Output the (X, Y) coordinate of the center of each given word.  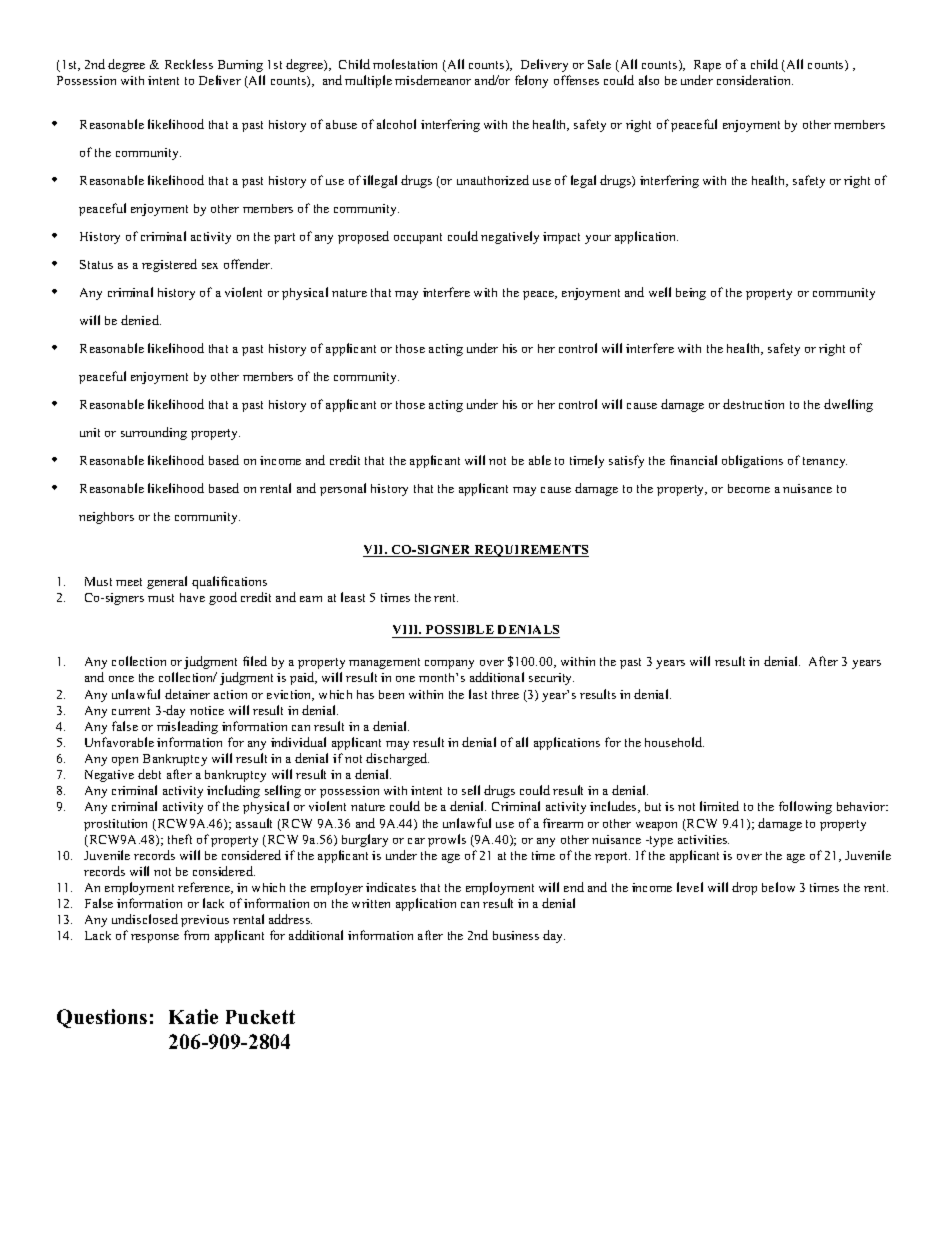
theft (180, 839)
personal (343, 489)
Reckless (189, 64)
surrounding (154, 433)
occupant (418, 238)
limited (719, 806)
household (674, 742)
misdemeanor (433, 80)
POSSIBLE (460, 629)
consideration (755, 80)
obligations (752, 461)
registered (169, 265)
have (192, 597)
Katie (193, 1016)
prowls (447, 840)
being (691, 294)
